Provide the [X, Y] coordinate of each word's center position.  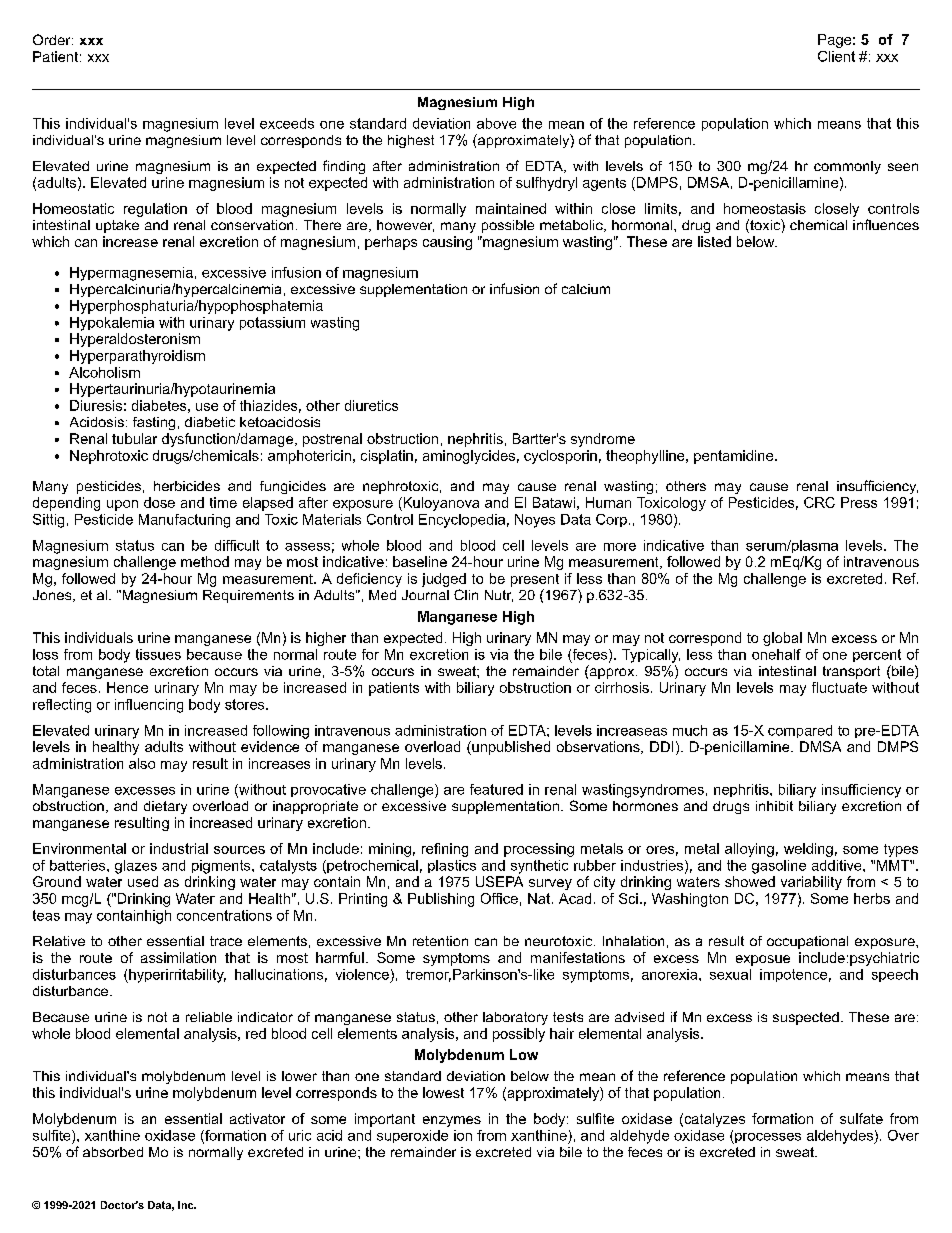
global [782, 639]
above [496, 123]
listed [714, 241]
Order [53, 39]
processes [767, 1138]
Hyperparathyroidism [137, 357]
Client [836, 56]
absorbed [113, 1152]
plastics [452, 866]
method [205, 561]
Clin [466, 594]
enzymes [452, 1121]
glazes [136, 867]
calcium [586, 289]
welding [808, 850]
